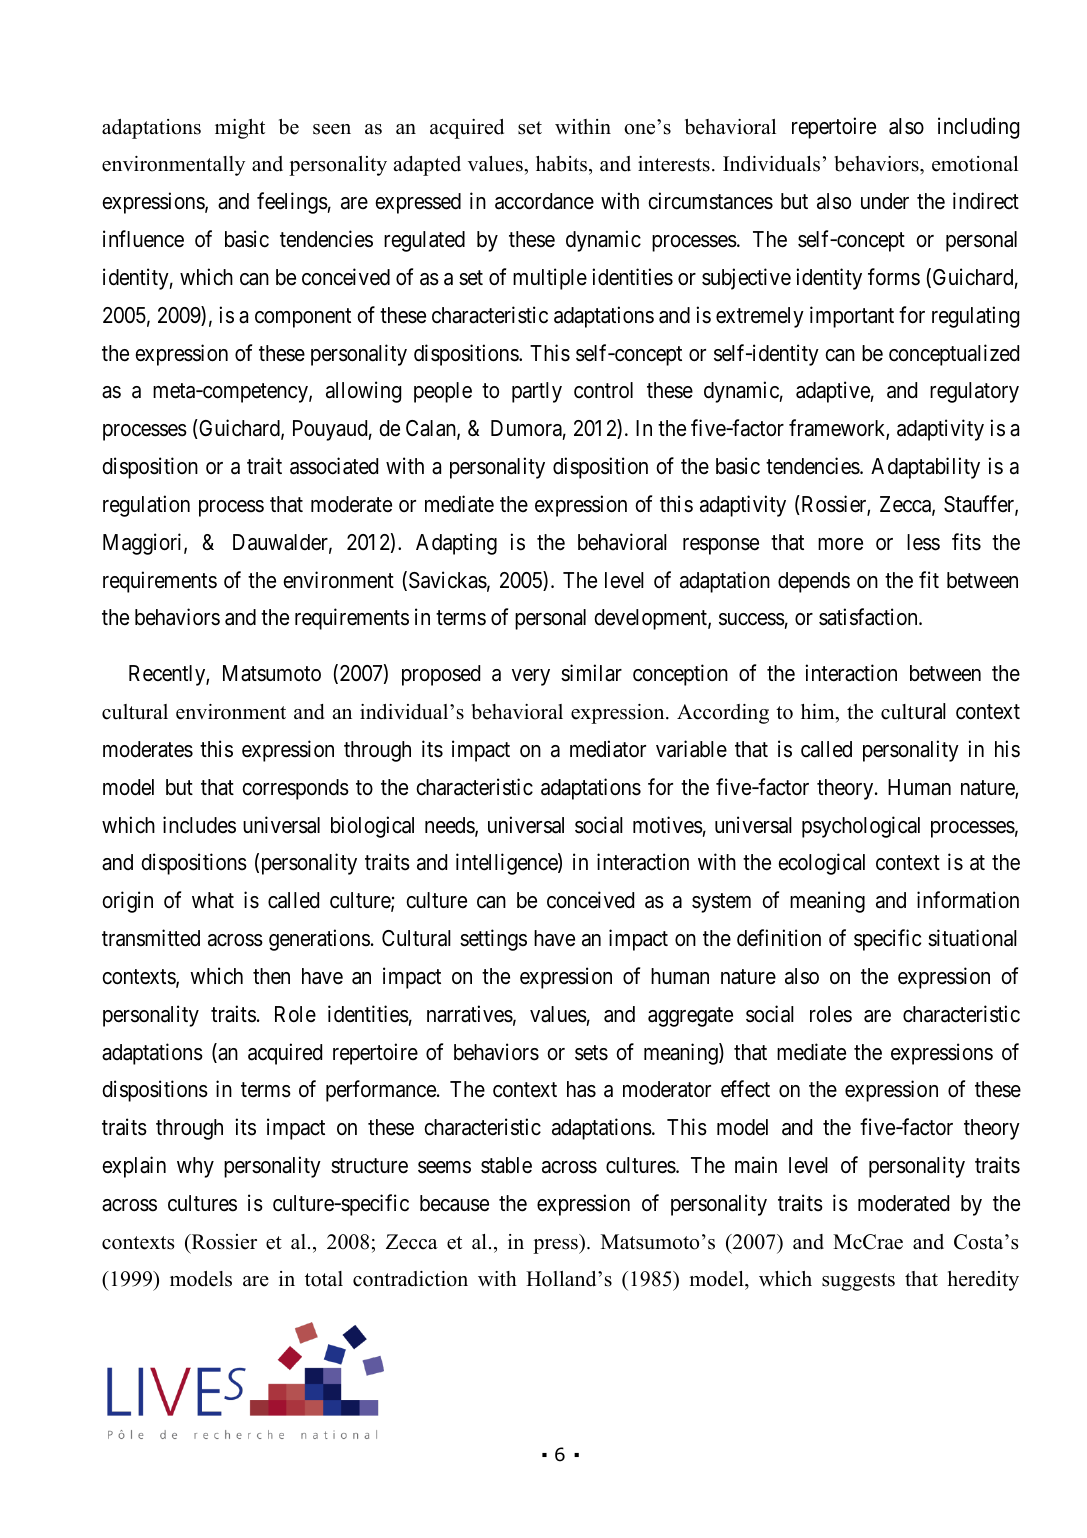 The image size is (1087, 1538). I want to click on under, so click(885, 201).
